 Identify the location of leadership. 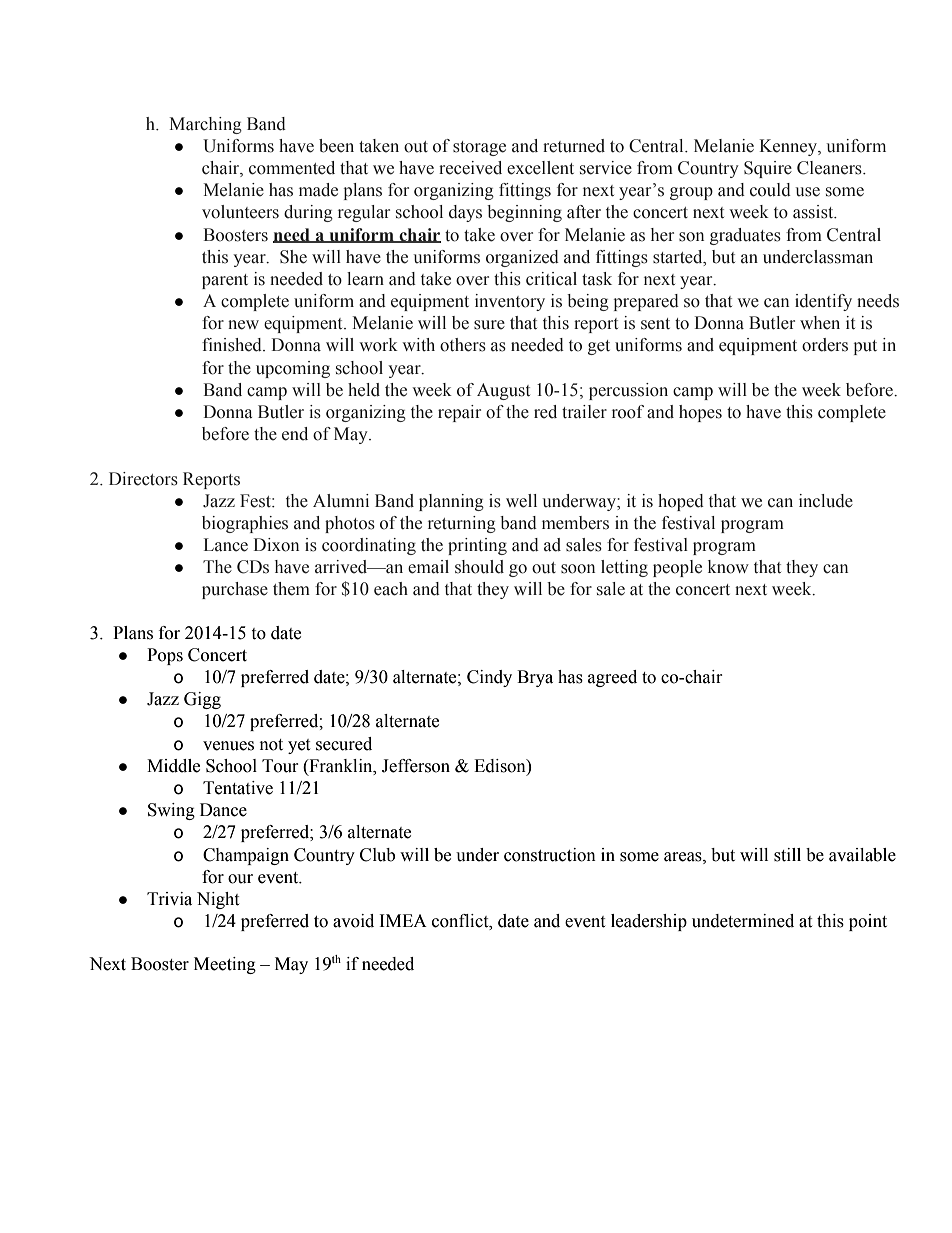
(649, 922).
